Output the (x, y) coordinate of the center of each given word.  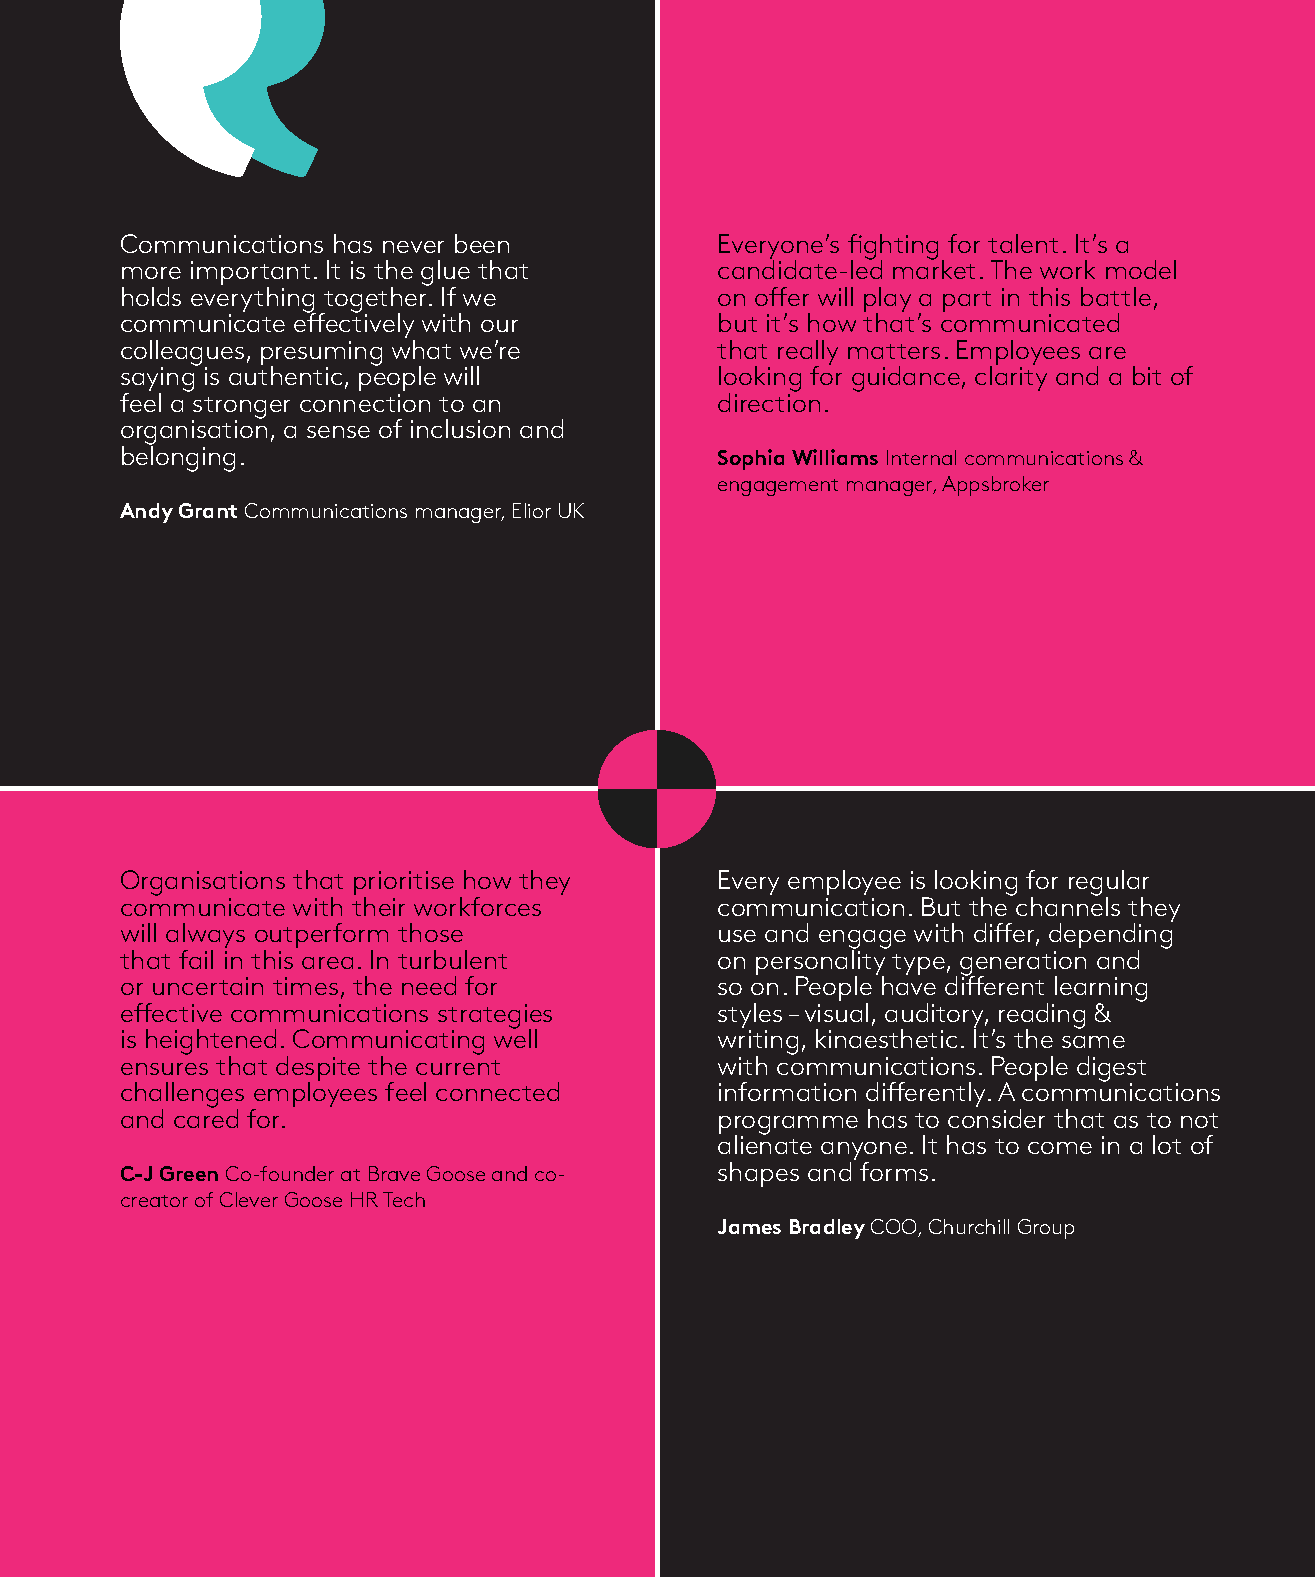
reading (1042, 1017)
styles (750, 1017)
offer (782, 296)
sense (338, 432)
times (305, 986)
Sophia (751, 459)
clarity (1011, 378)
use (737, 936)
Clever (249, 1199)
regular (1109, 884)
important (250, 275)
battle (1116, 296)
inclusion (460, 428)
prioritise (404, 885)
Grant (208, 510)
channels (1068, 905)
